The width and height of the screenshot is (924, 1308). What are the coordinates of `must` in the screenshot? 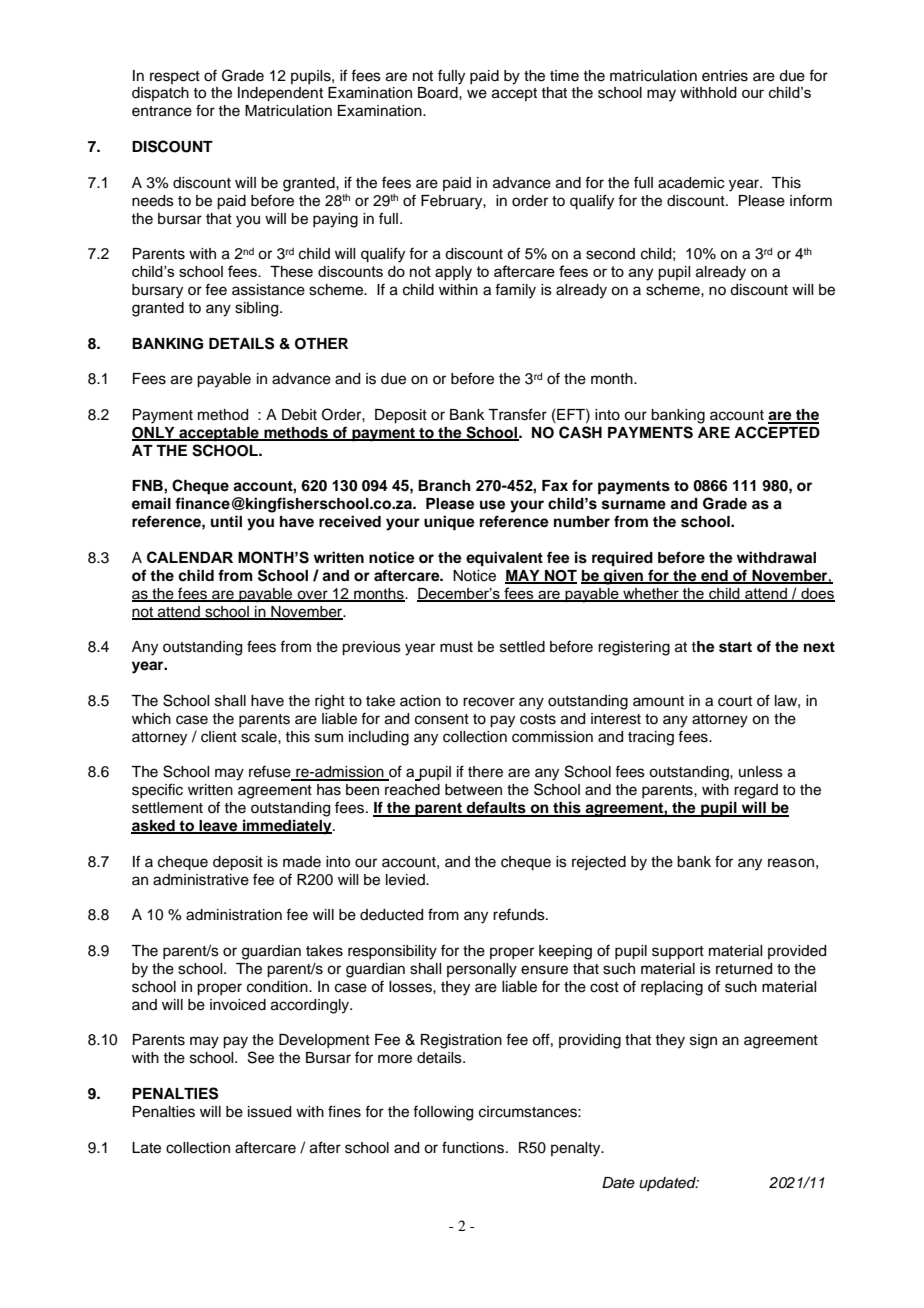 It's located at (456, 647).
